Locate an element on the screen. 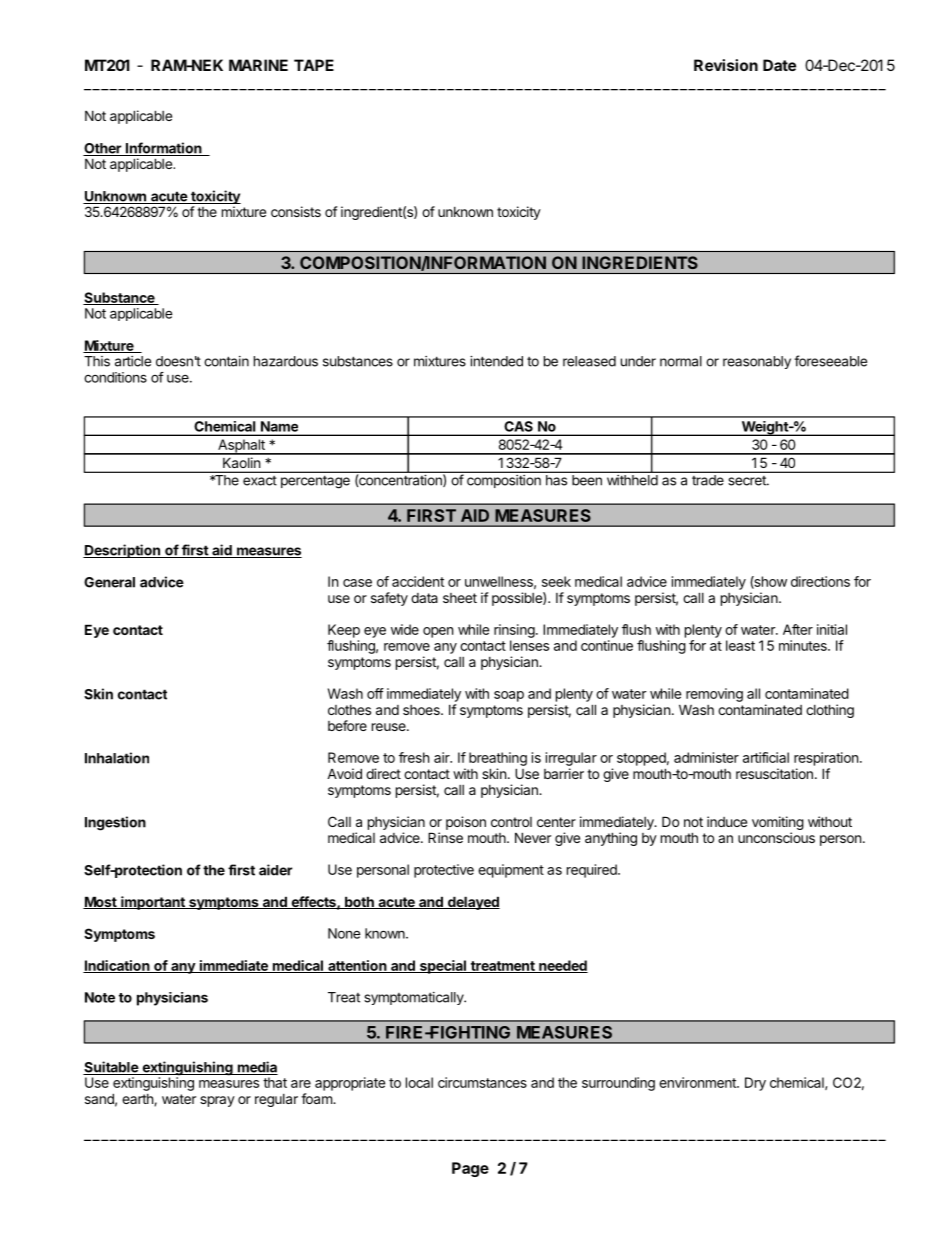 This screenshot has width=952, height=1233. Revision is located at coordinates (726, 65).
